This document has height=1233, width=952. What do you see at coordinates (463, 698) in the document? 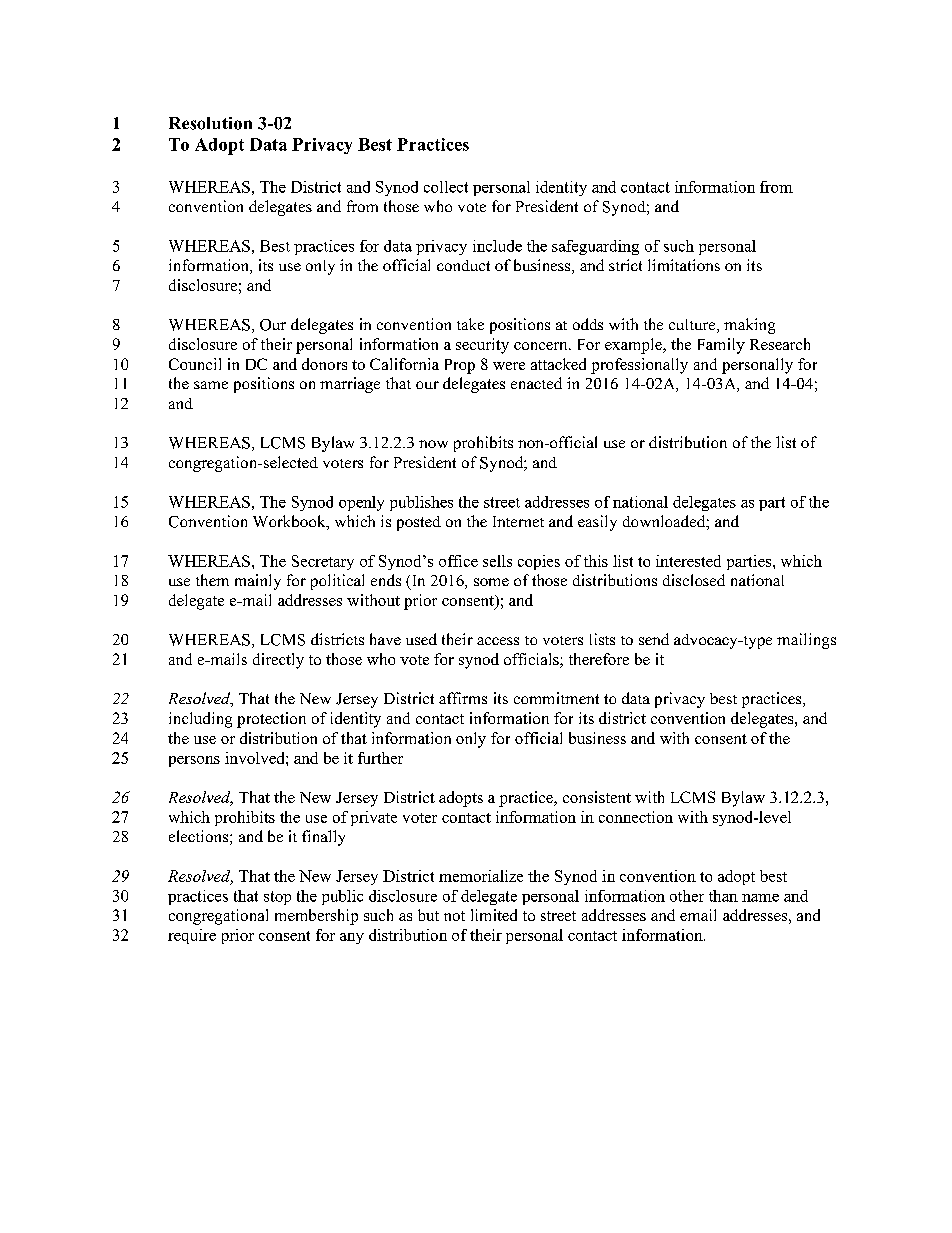
I see `affirms` at bounding box center [463, 698].
